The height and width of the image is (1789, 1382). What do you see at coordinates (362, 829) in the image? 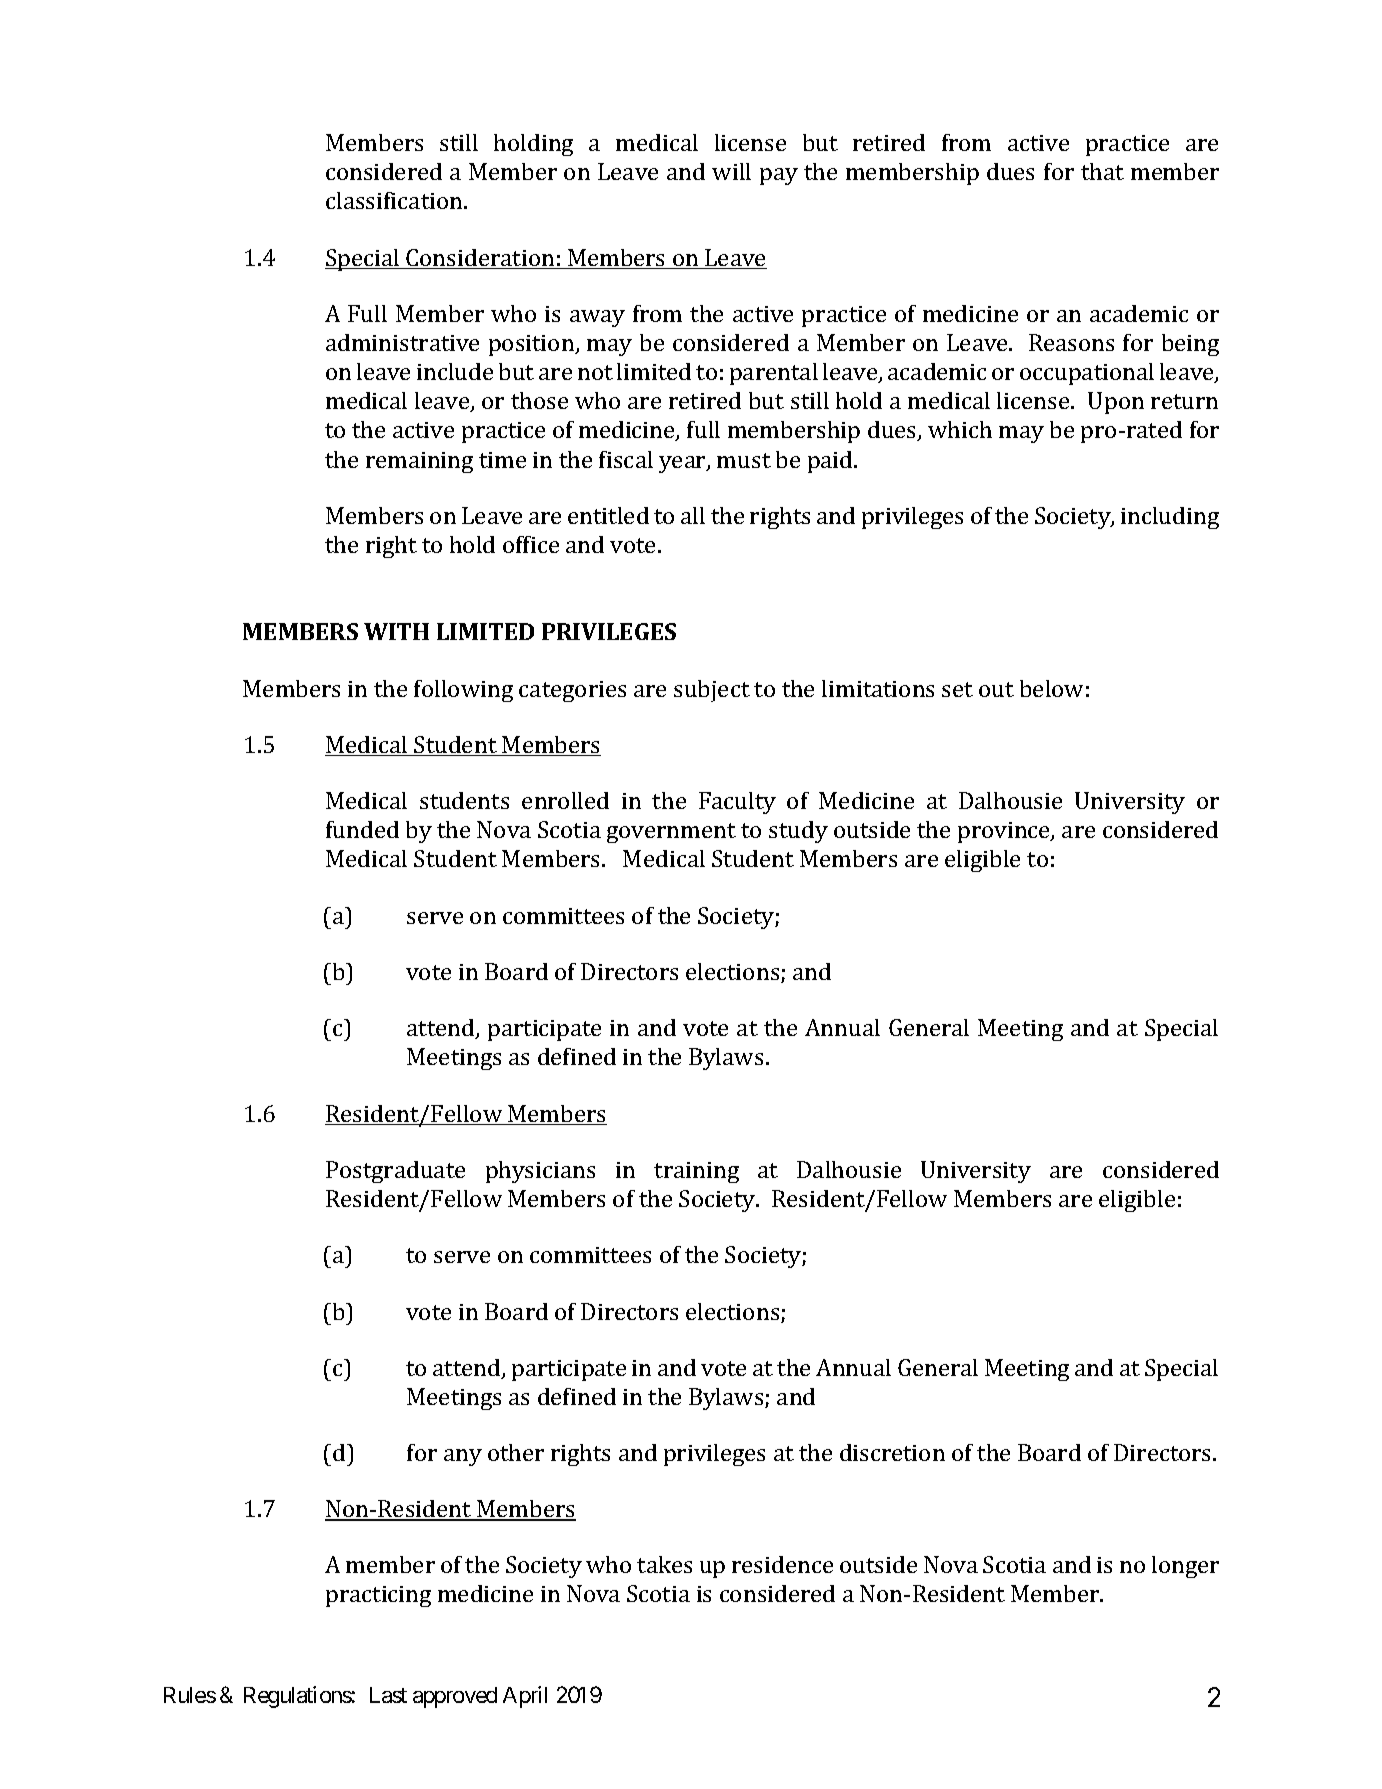
I see `funded` at bounding box center [362, 829].
